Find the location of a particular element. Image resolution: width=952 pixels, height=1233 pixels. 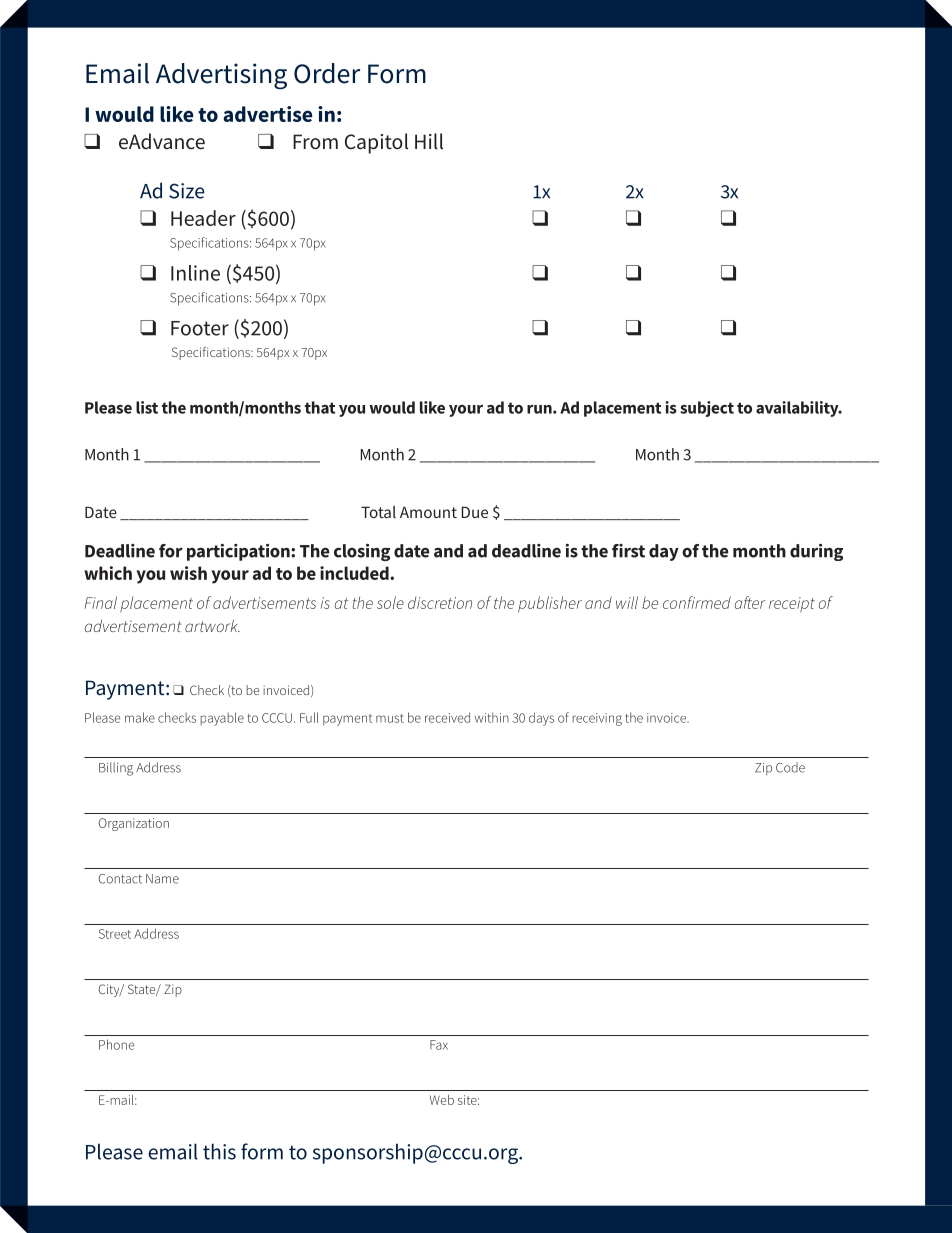

Hill is located at coordinates (429, 141).
